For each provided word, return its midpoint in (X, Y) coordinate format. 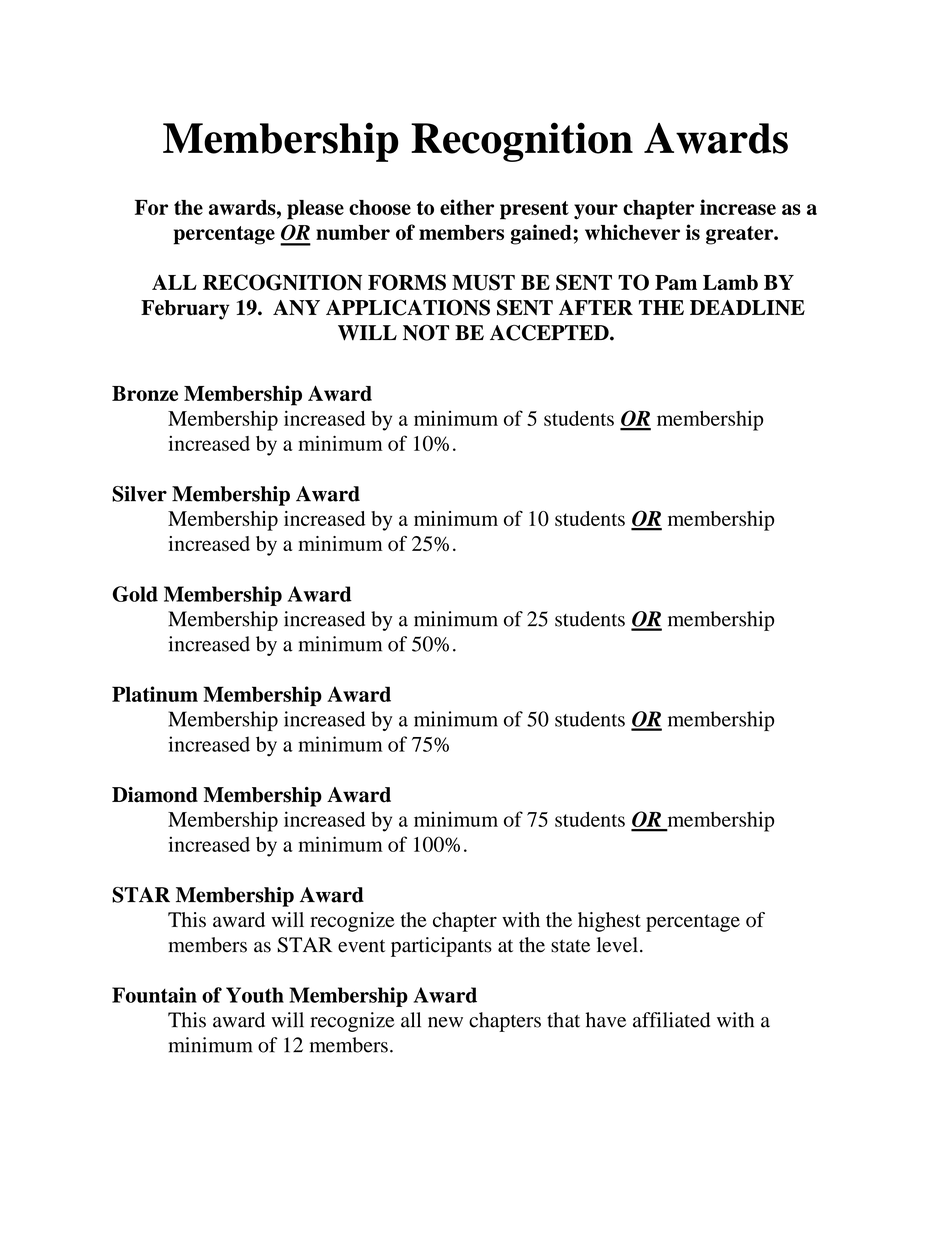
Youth (255, 995)
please (315, 210)
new (445, 1022)
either (467, 207)
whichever (632, 232)
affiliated (671, 1020)
